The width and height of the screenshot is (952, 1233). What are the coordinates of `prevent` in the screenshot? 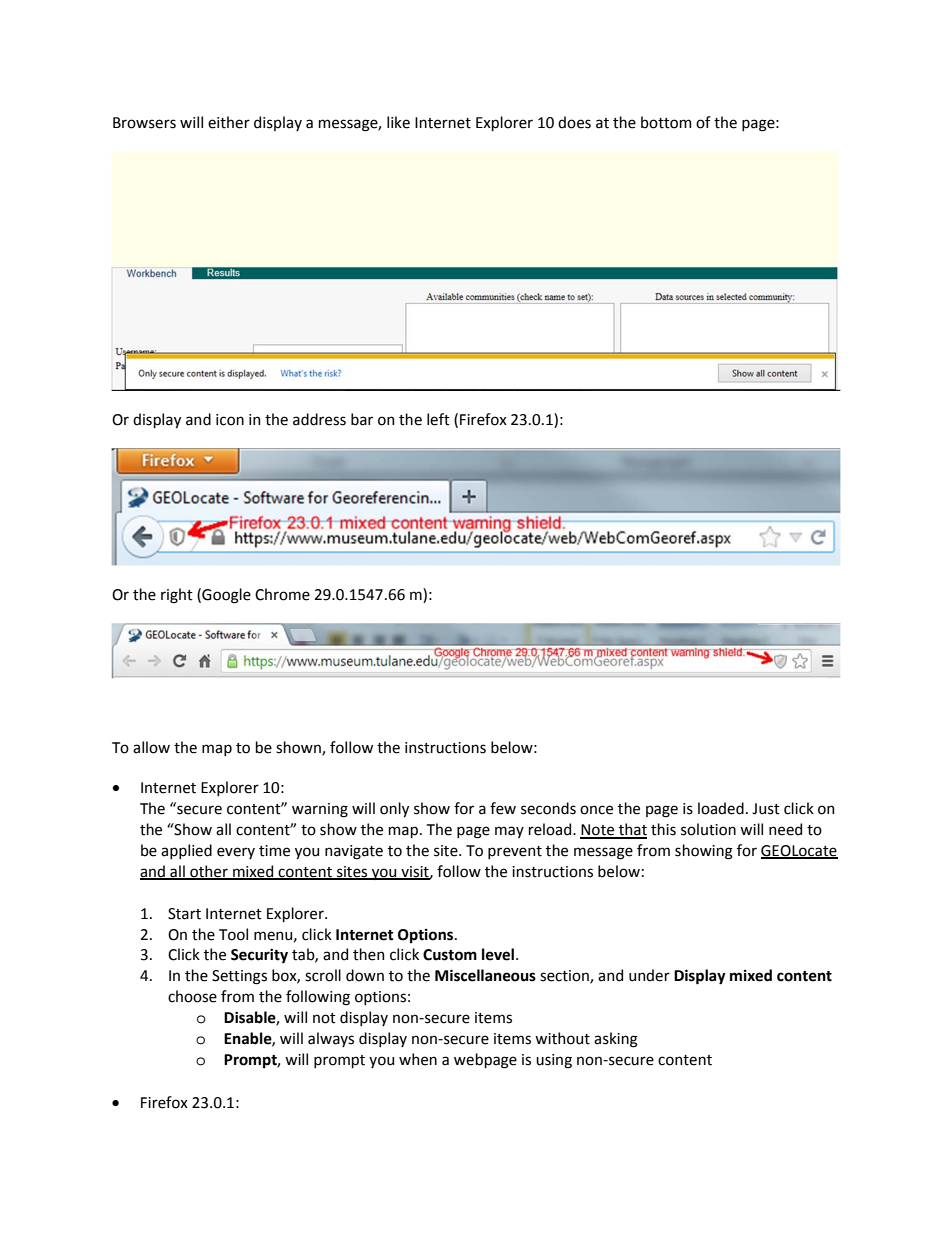 It's located at (515, 852).
